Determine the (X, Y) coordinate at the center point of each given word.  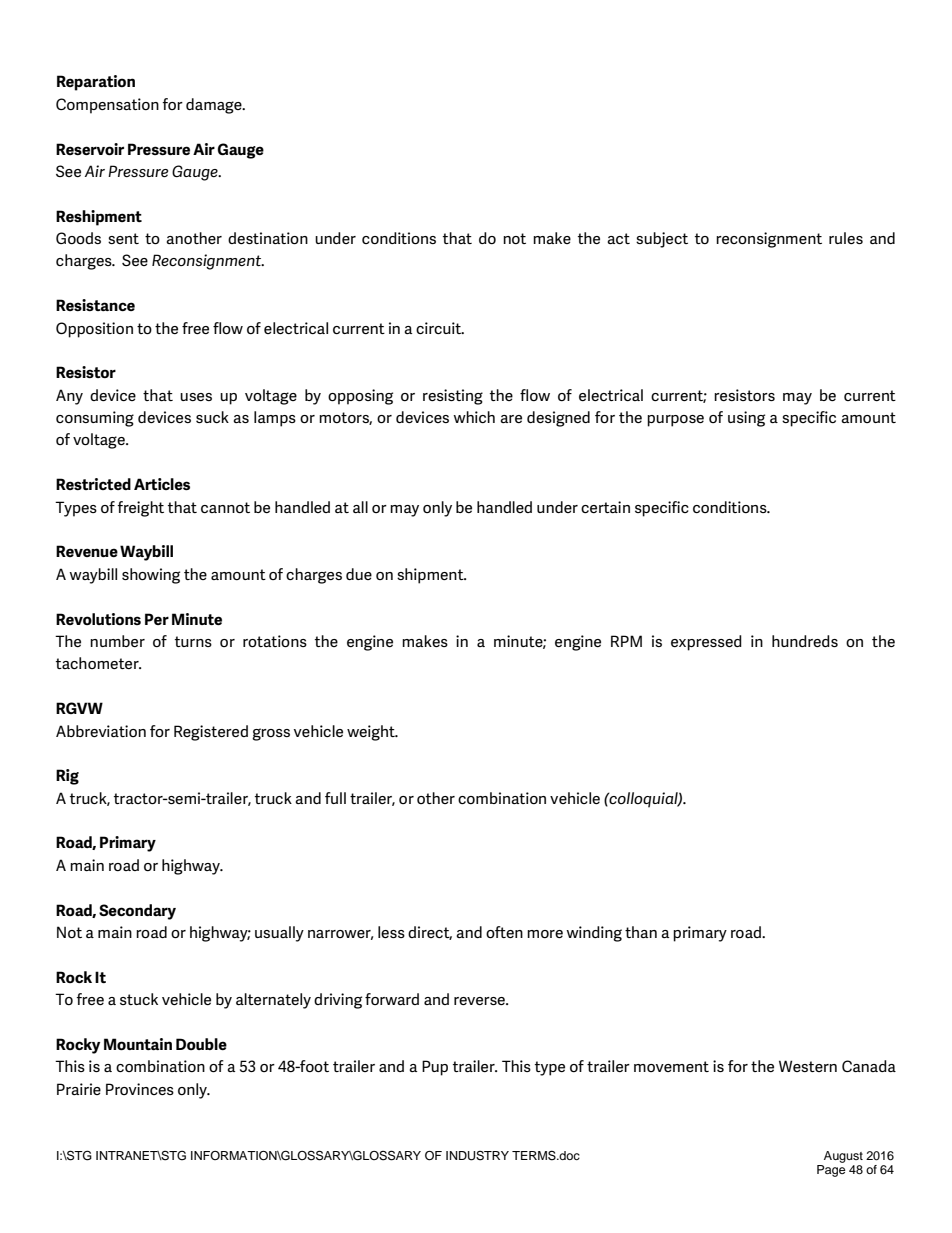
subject (662, 240)
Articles (162, 484)
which (474, 417)
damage (215, 106)
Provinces (140, 1089)
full (335, 798)
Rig (67, 777)
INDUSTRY (477, 1156)
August (843, 1157)
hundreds (805, 641)
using (746, 419)
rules (846, 238)
